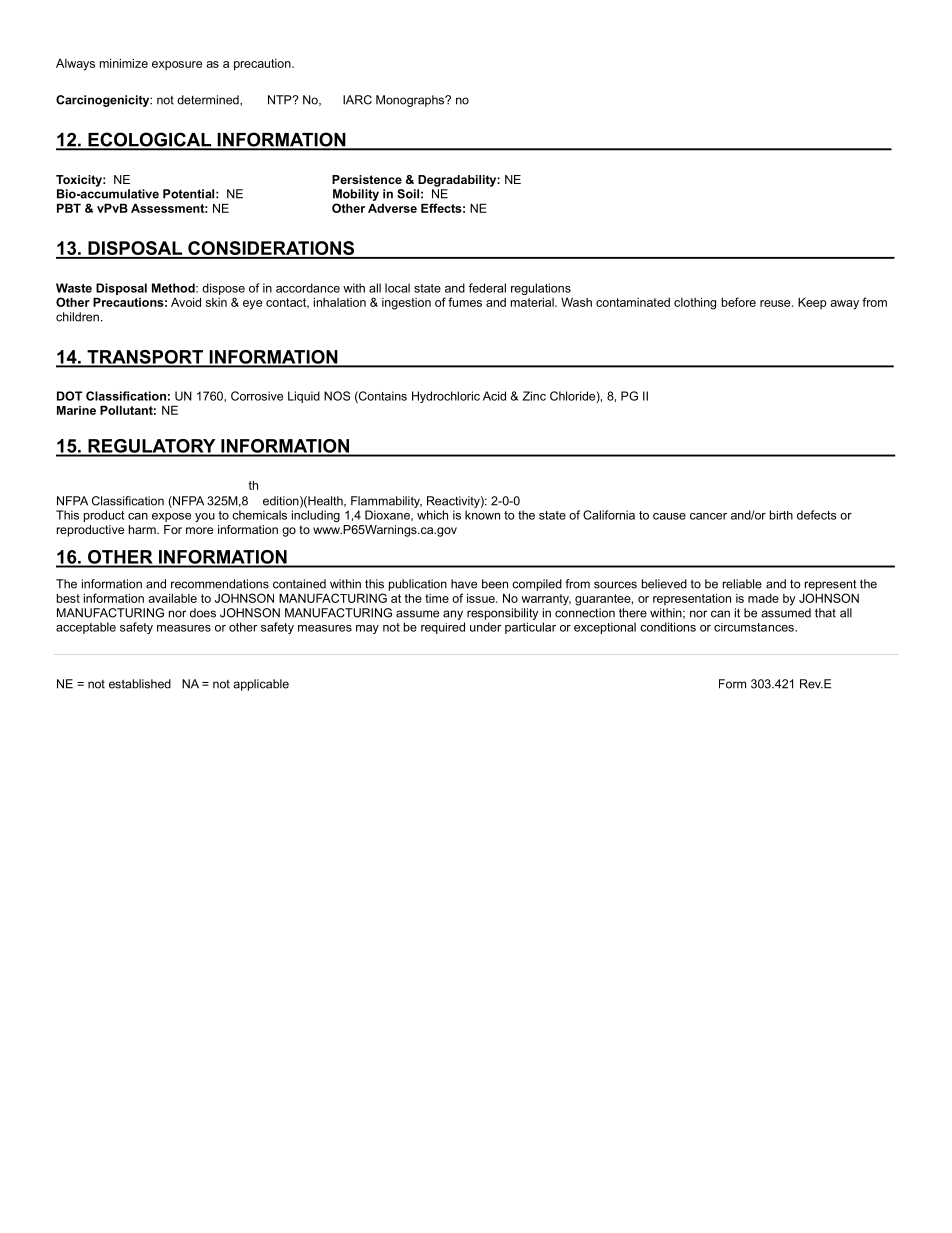  I want to click on federal, so click(487, 288).
